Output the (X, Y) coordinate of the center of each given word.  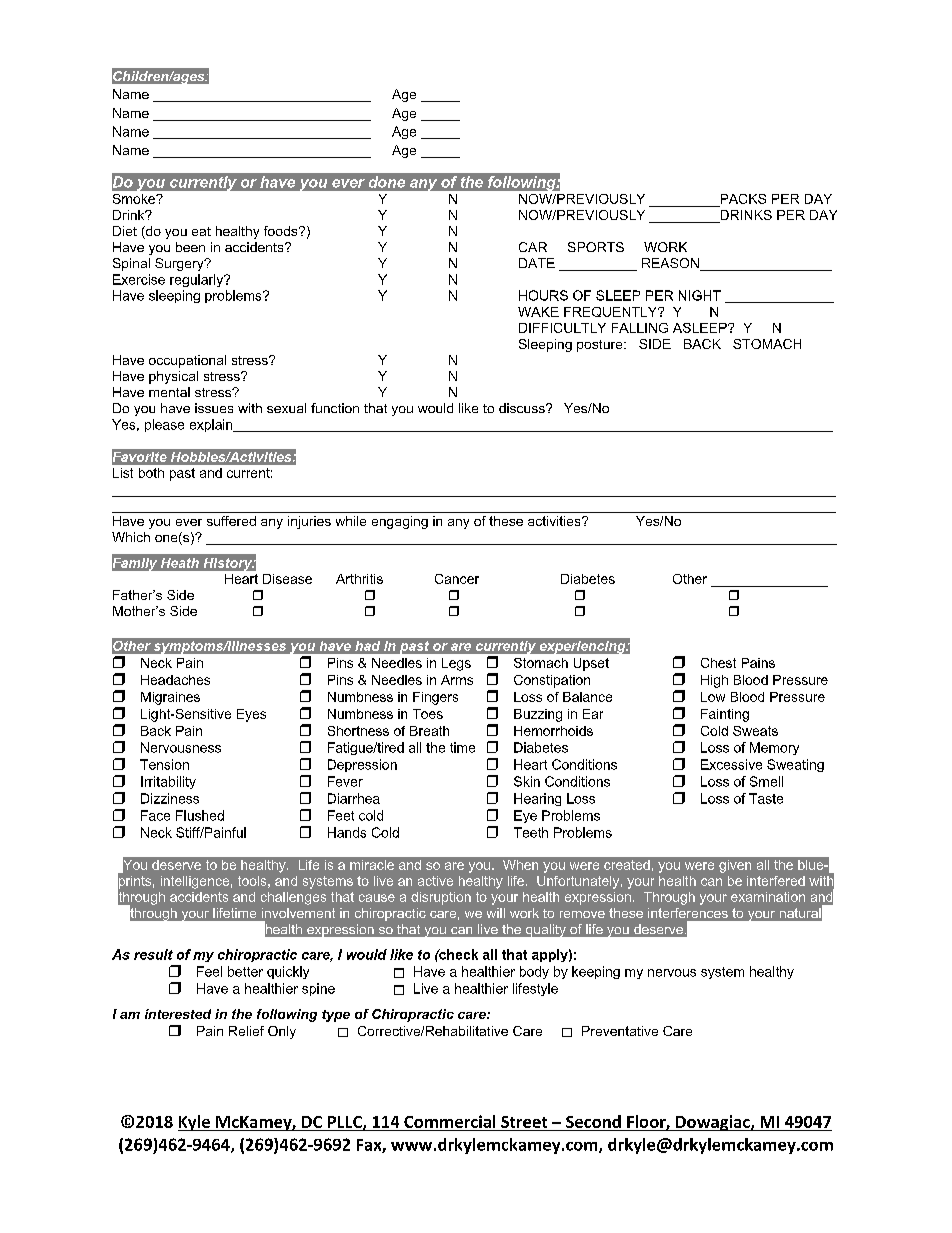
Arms (457, 680)
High (714, 681)
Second (593, 1121)
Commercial (449, 1121)
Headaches (175, 680)
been (190, 247)
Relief (246, 1031)
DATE (537, 263)
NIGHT (700, 295)
